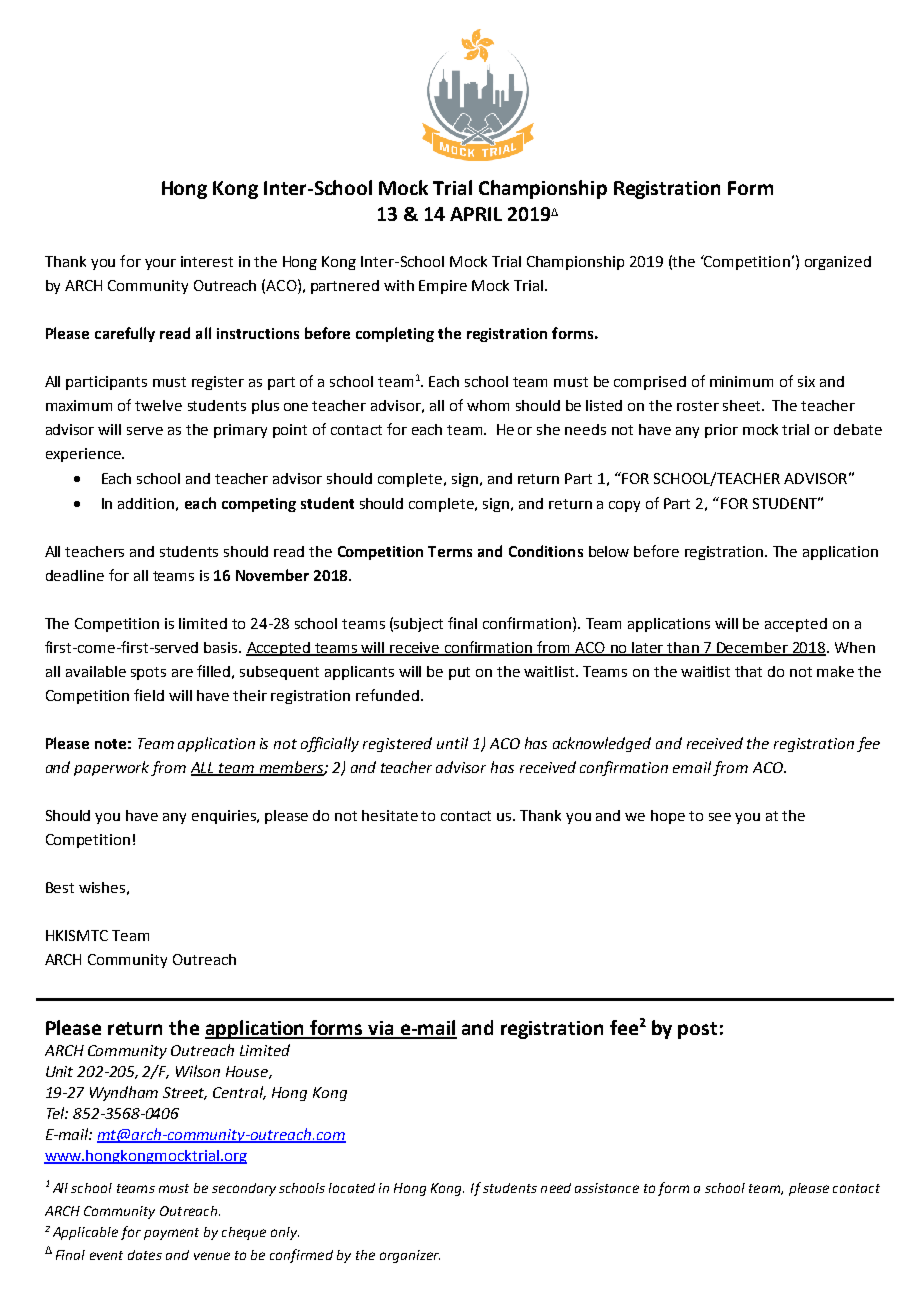 This screenshot has width=924, height=1308. What do you see at coordinates (149, 695) in the screenshot?
I see `field` at bounding box center [149, 695].
